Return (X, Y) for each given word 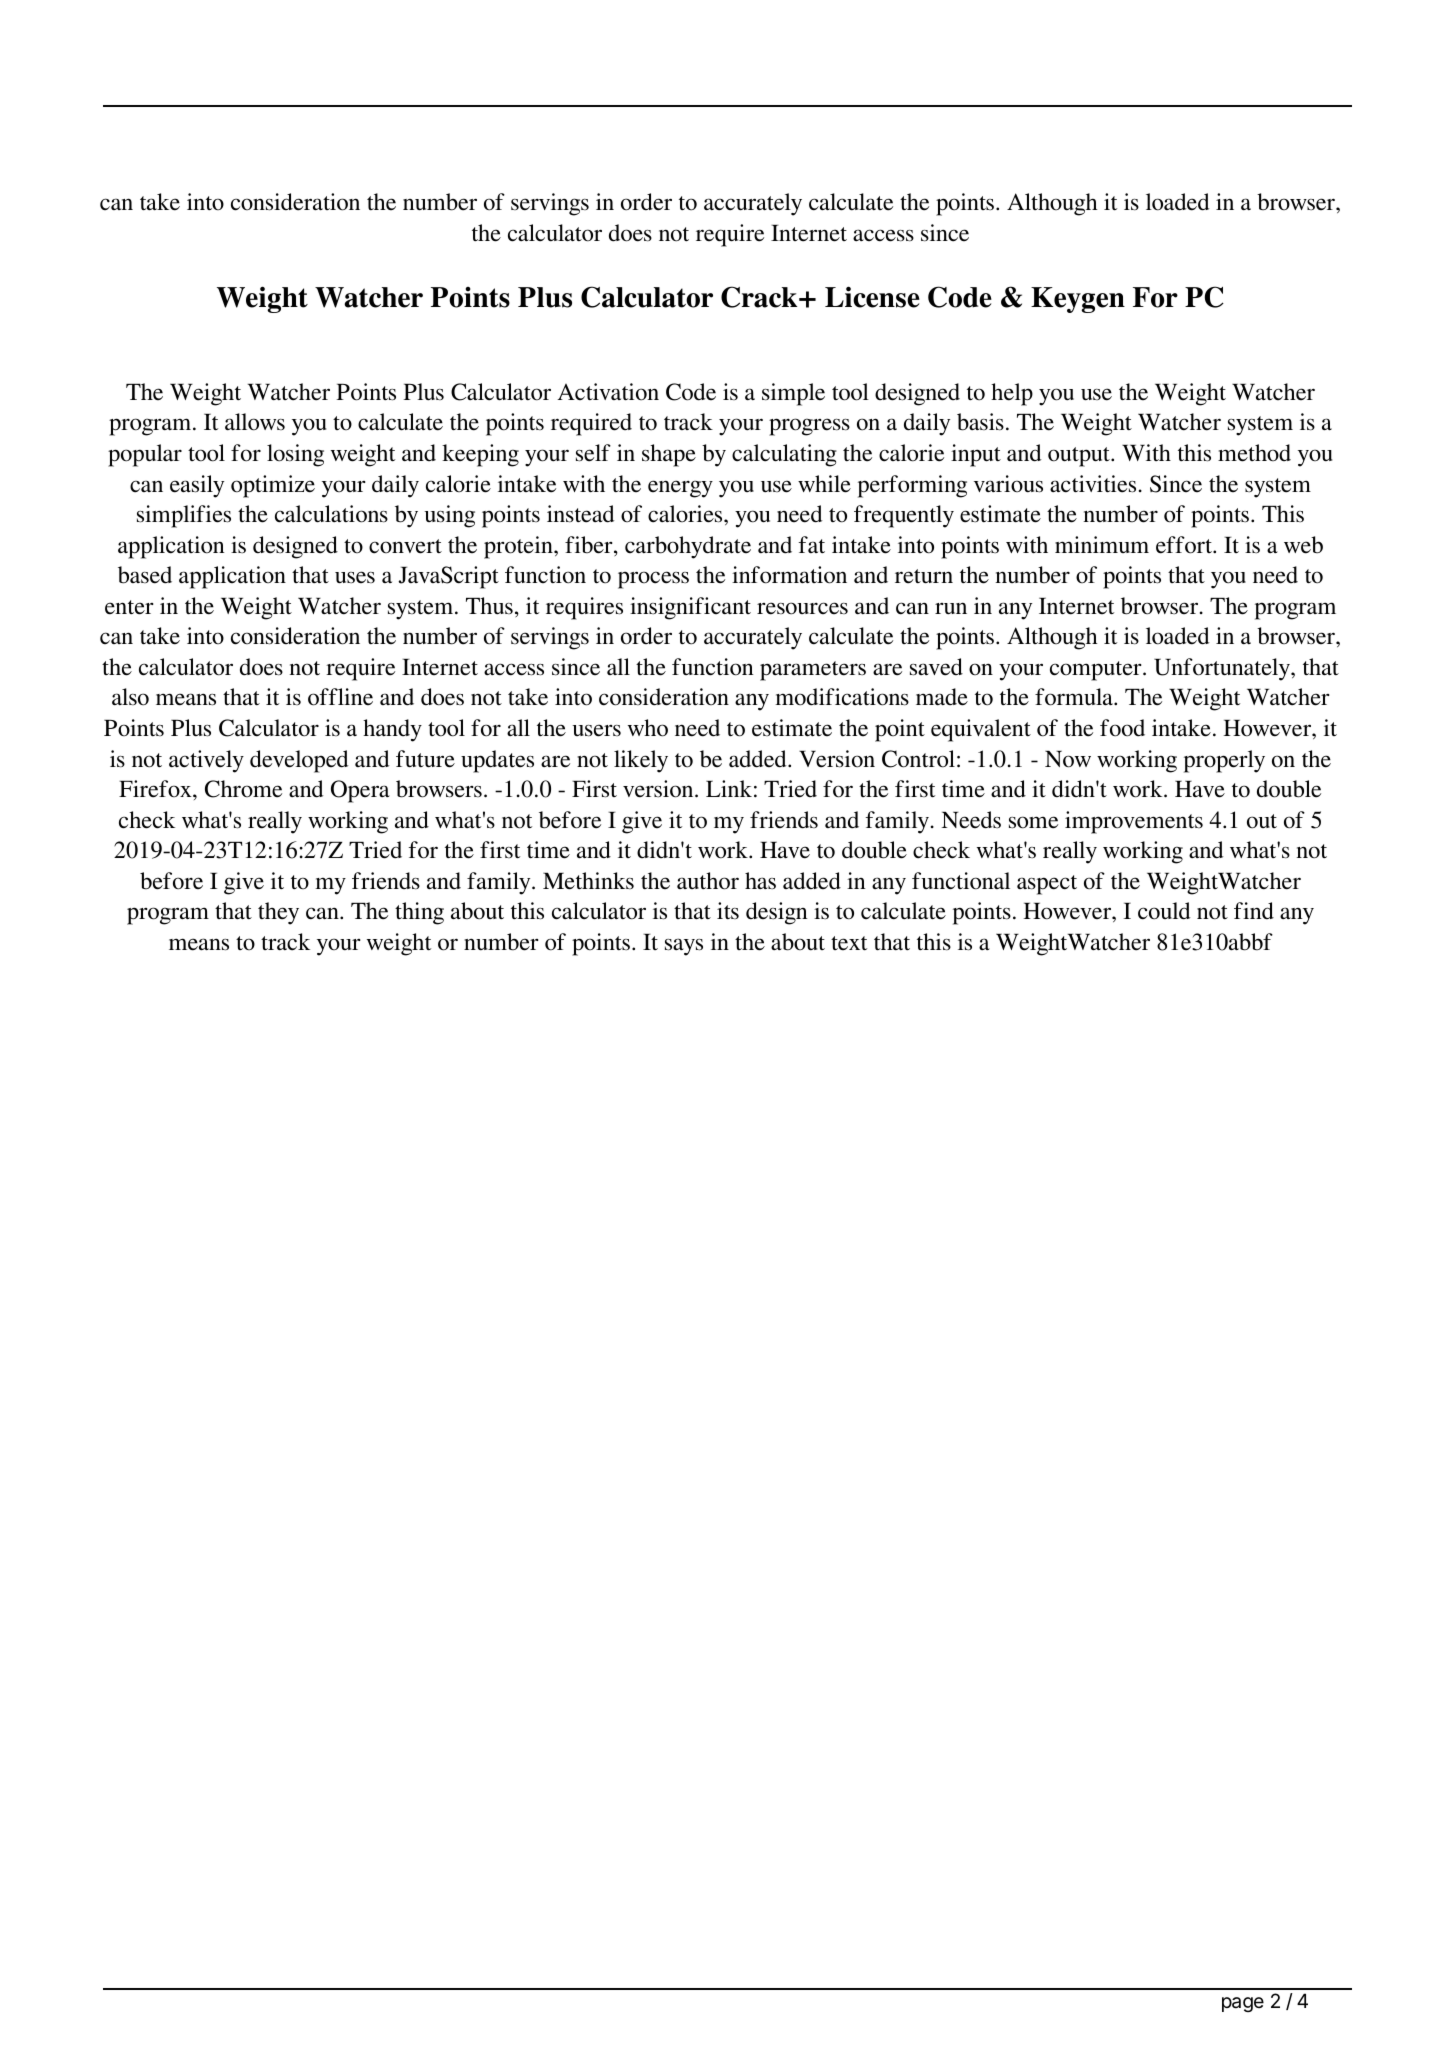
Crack (760, 297)
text (849, 943)
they (278, 913)
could (1164, 911)
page (1243, 2004)
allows (255, 422)
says (684, 947)
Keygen (1078, 300)
